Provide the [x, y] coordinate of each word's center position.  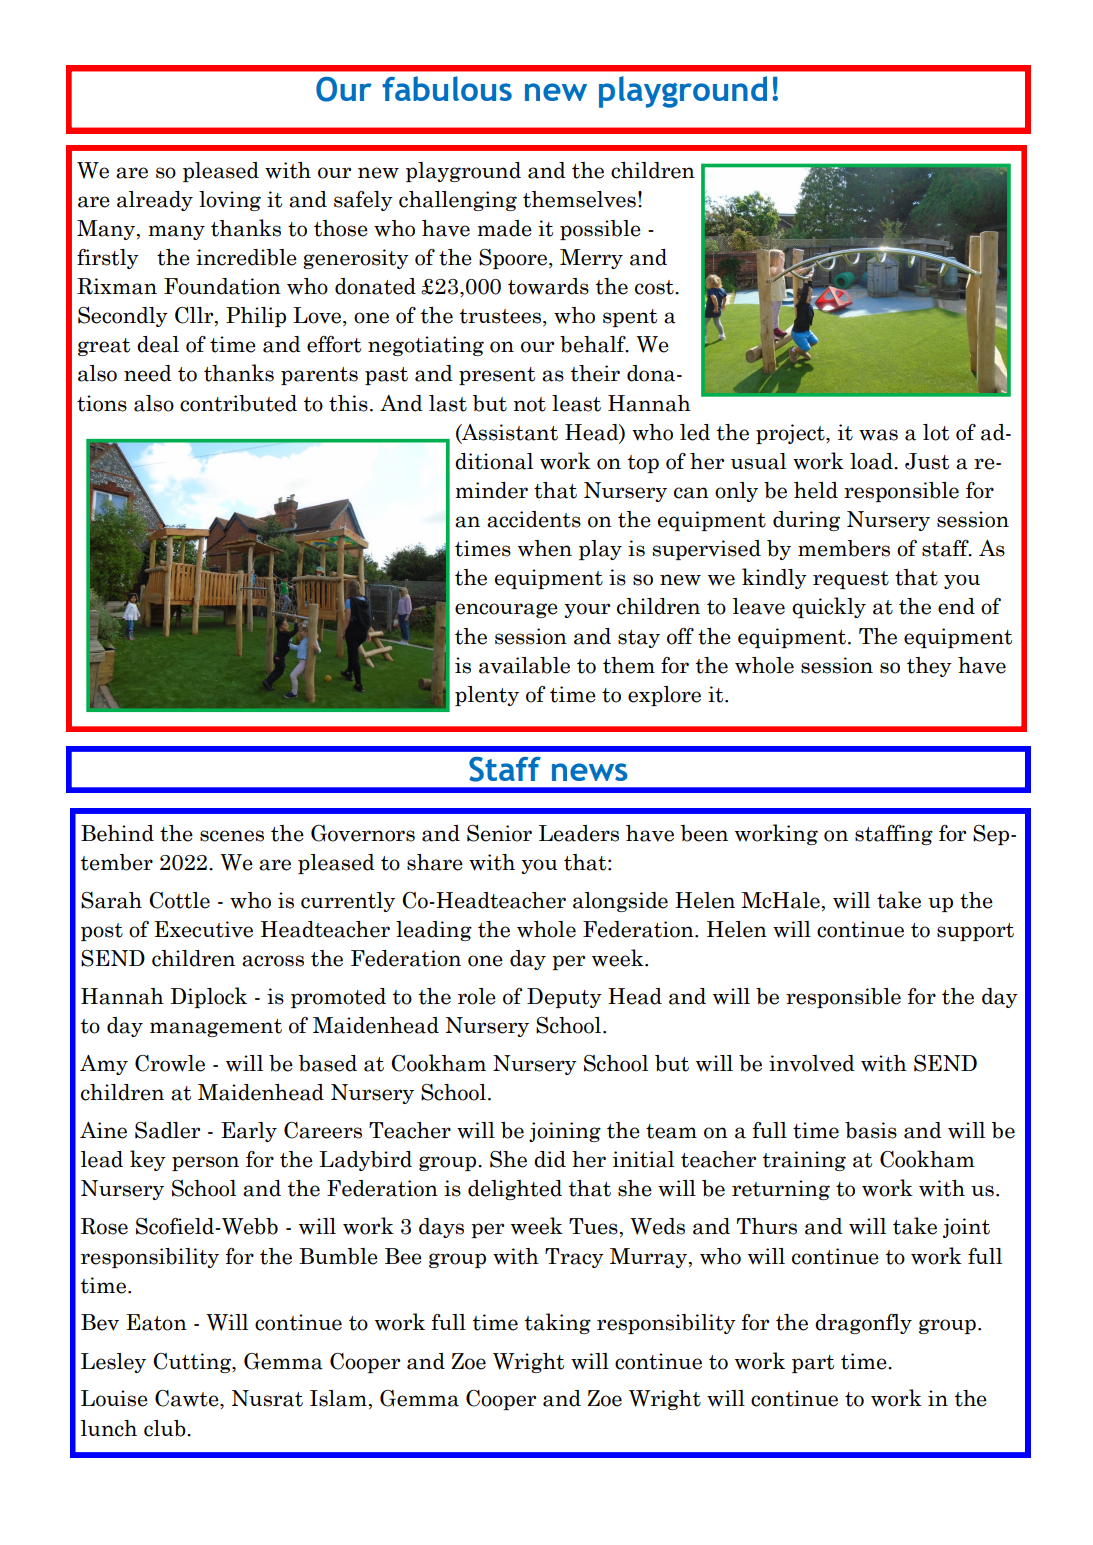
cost [655, 287]
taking [558, 1323]
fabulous [447, 88]
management [216, 1028]
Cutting [193, 1363]
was [878, 435]
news [590, 772]
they [929, 667]
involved [812, 1063]
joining [565, 1132]
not [529, 404]
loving [230, 201]
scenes [232, 836]
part [813, 1364]
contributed [238, 403]
